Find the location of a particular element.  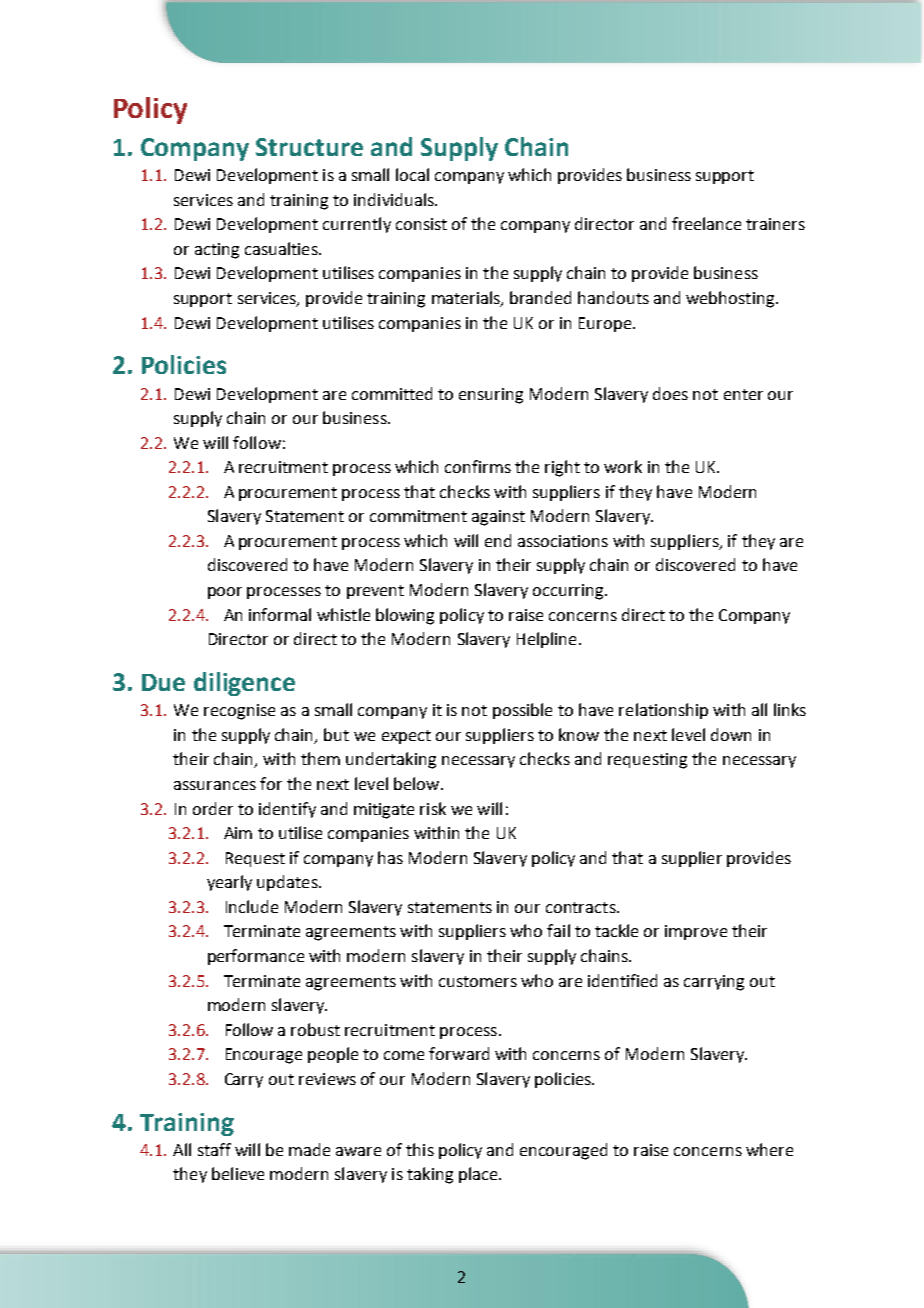

freelance is located at coordinates (706, 223).
